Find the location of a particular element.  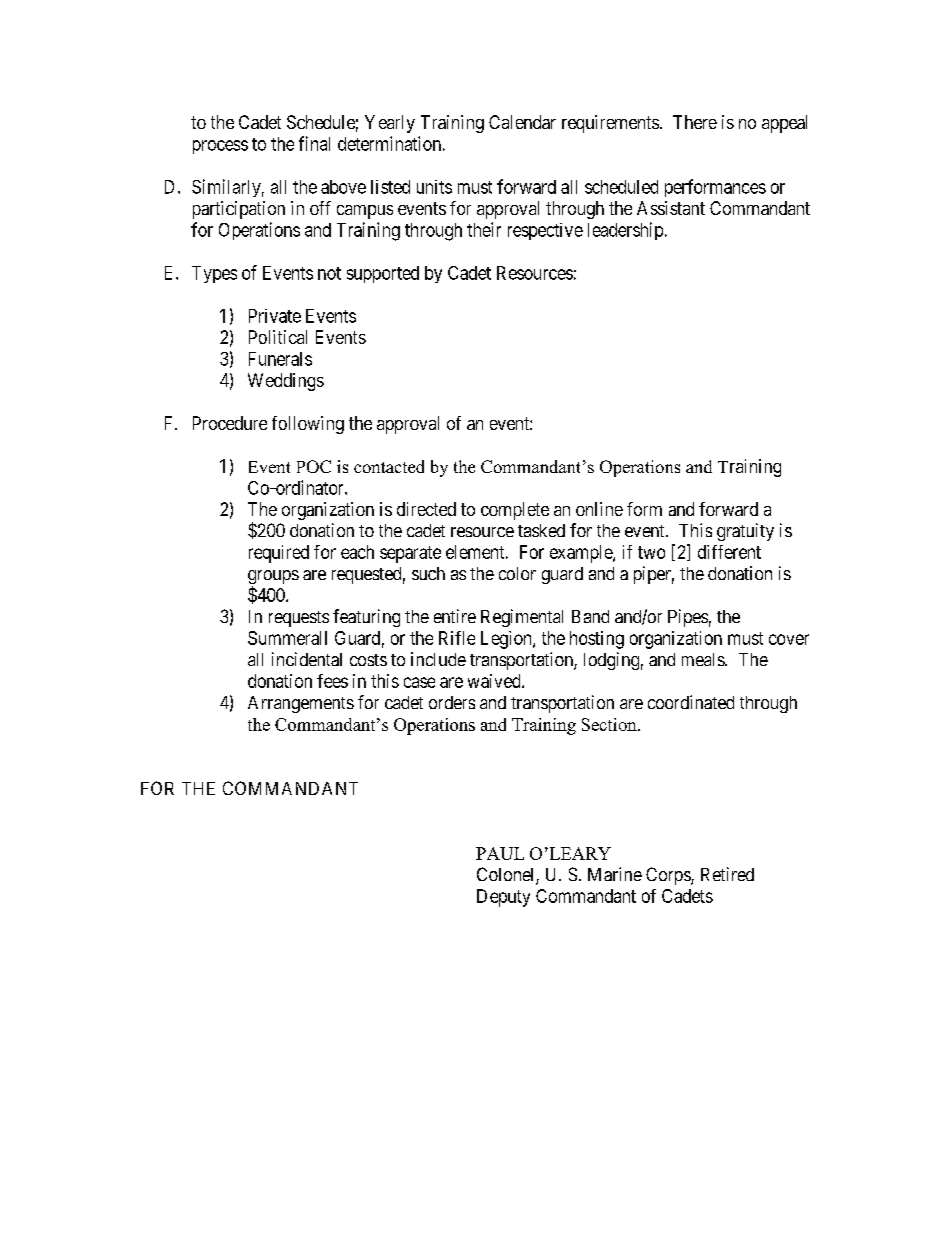

groups is located at coordinates (273, 578).
